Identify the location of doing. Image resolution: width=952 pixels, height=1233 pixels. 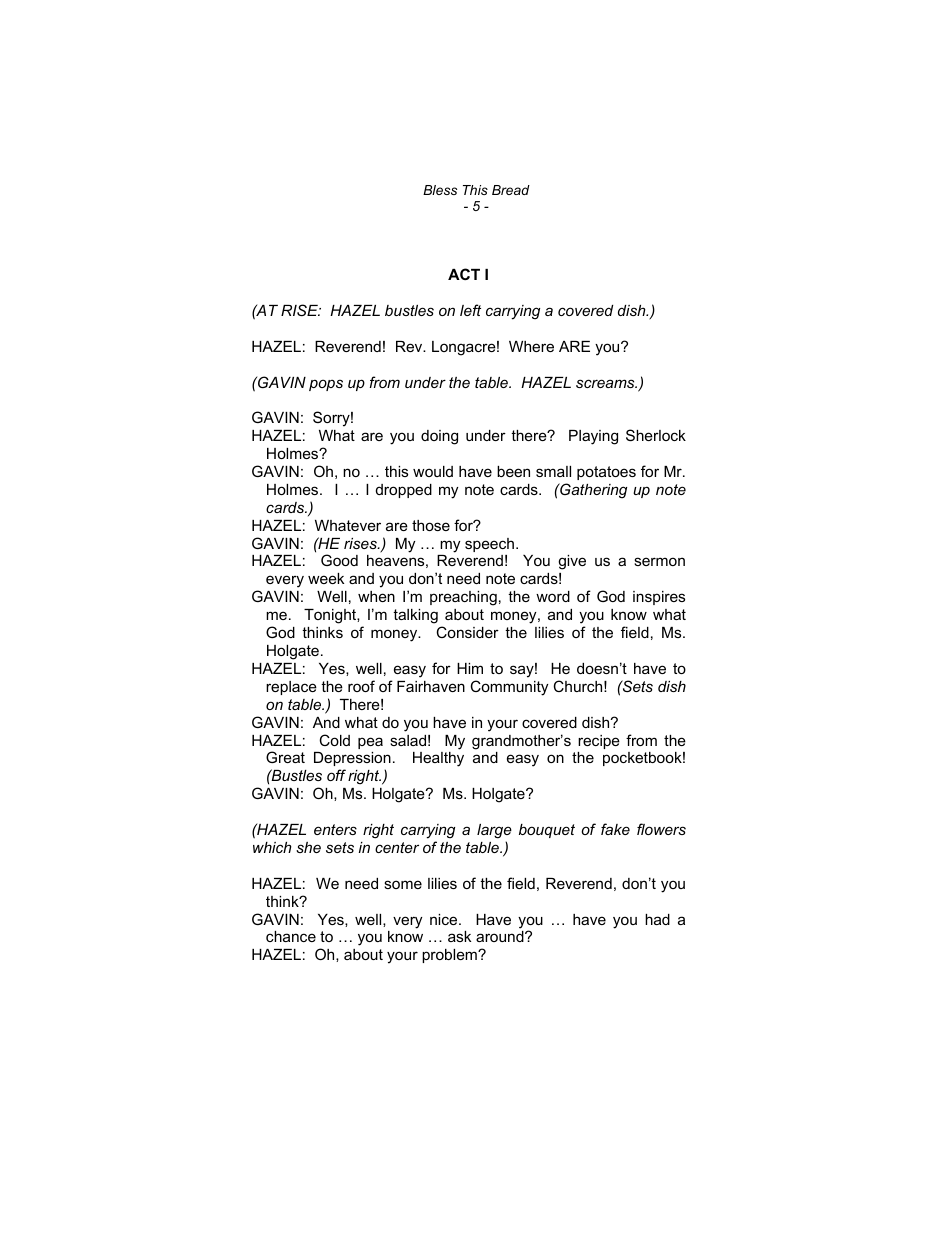
(439, 437).
